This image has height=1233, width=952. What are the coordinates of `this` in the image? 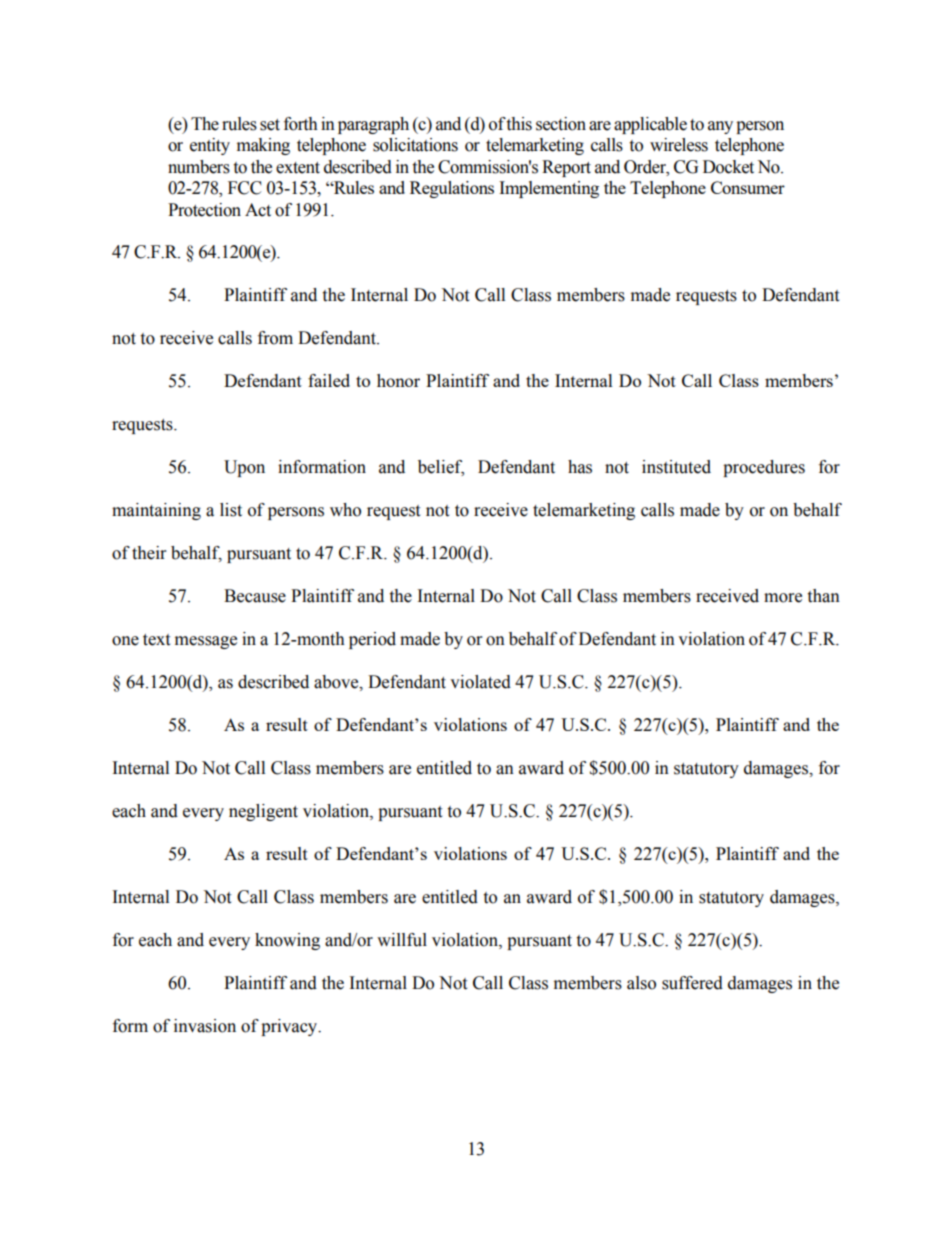 It's located at (519, 124).
